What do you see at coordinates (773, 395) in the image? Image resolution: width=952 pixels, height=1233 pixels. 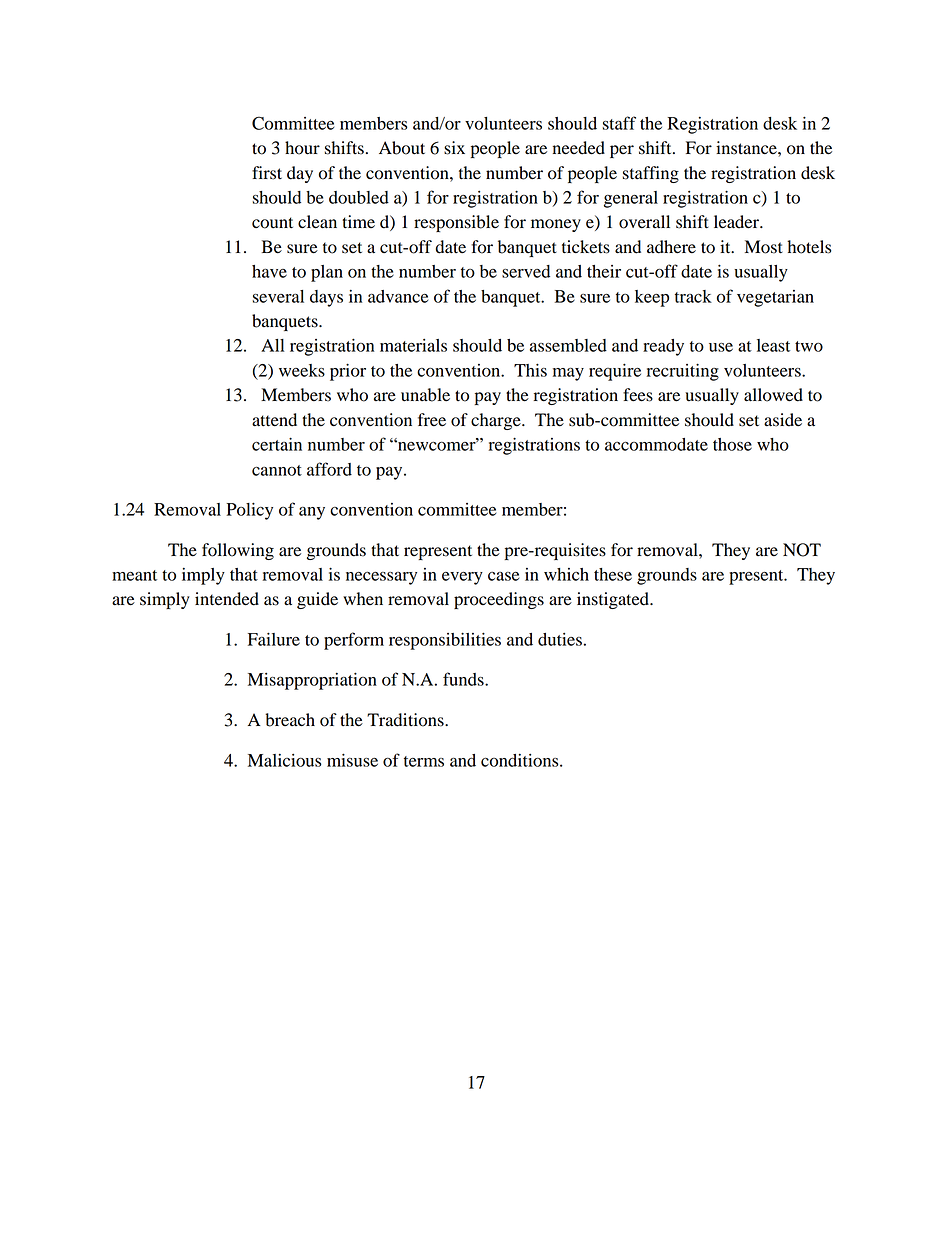 I see `allowed` at bounding box center [773, 395].
